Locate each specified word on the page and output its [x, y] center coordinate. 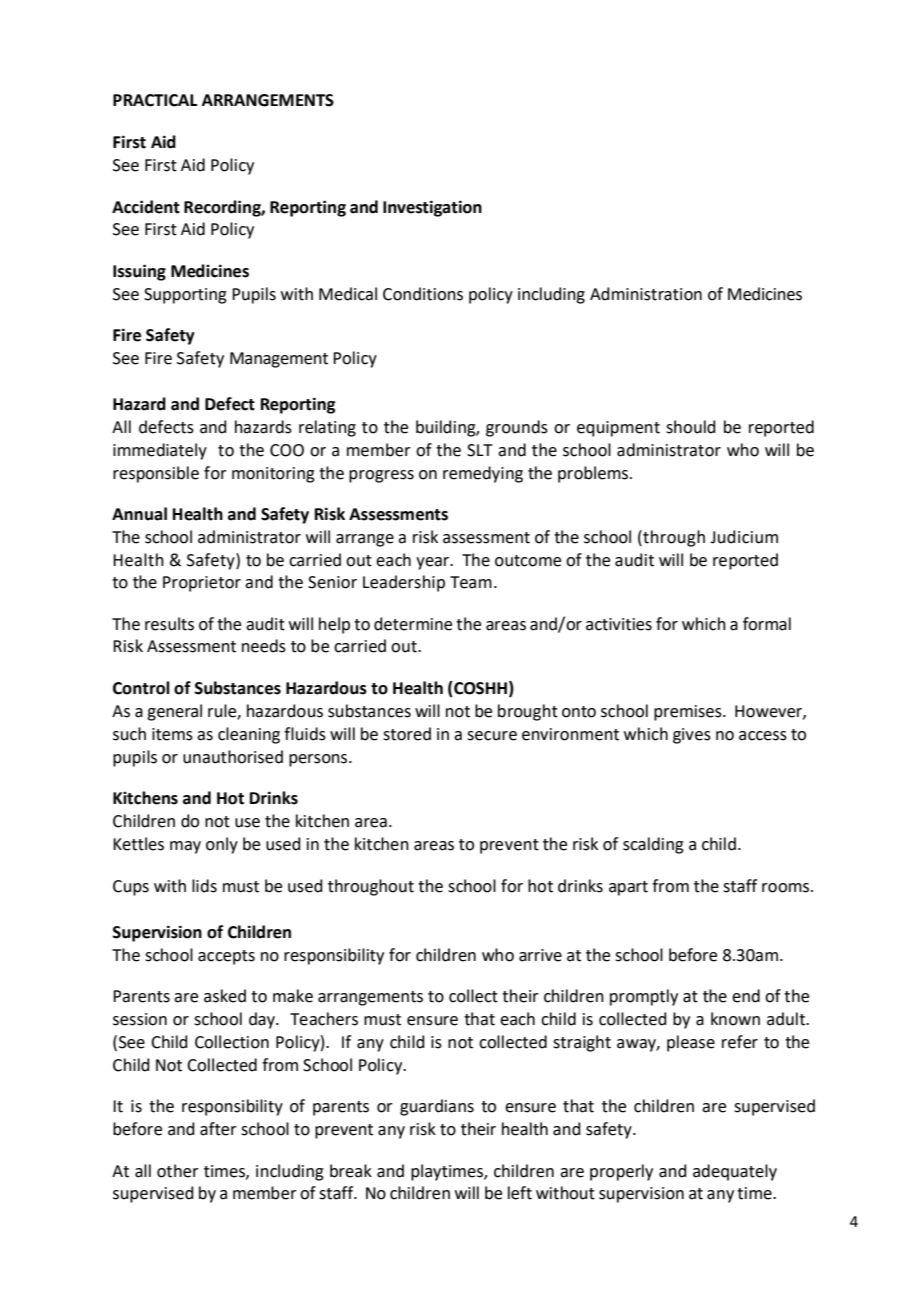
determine [413, 624]
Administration [646, 294]
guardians [437, 1107]
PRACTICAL [155, 100]
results [169, 624]
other [178, 1171]
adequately [735, 1172]
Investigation [432, 208]
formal [767, 624]
